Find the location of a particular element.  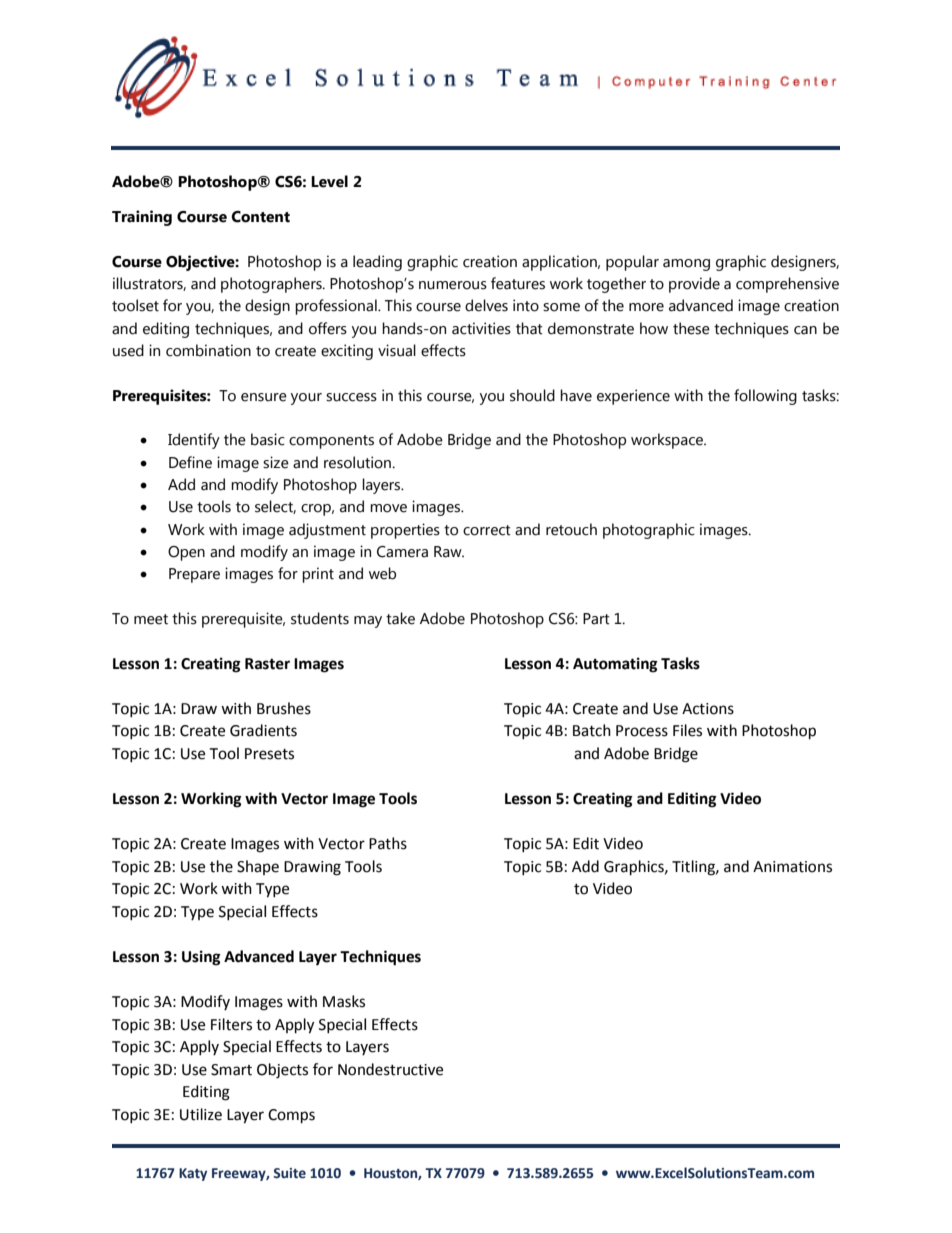

Utilize is located at coordinates (201, 1114).
